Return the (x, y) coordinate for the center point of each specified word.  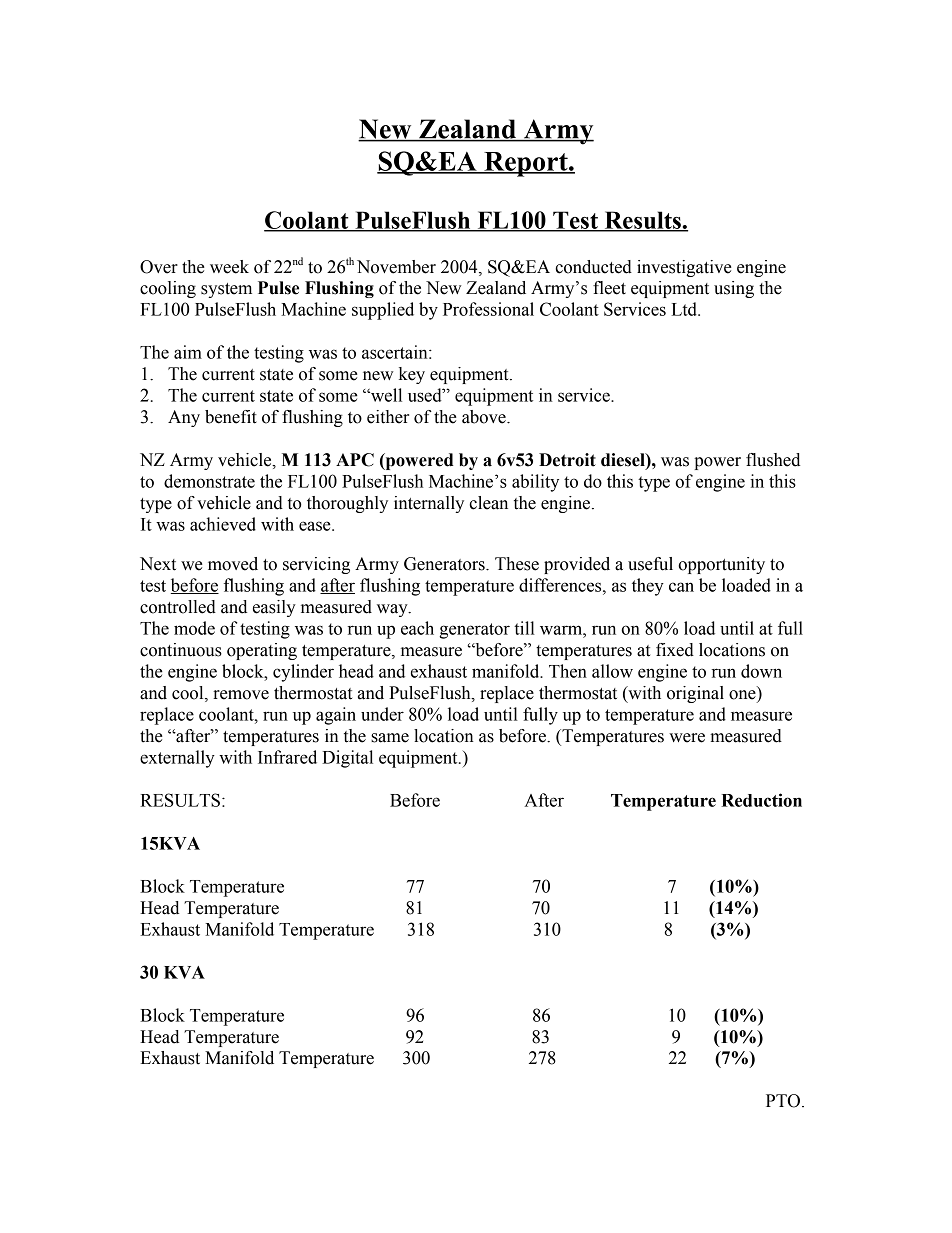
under (382, 714)
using (734, 289)
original (695, 694)
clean (488, 503)
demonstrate (209, 481)
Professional (488, 309)
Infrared (287, 757)
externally (177, 759)
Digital (347, 759)
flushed (773, 460)
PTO (783, 1101)
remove (241, 695)
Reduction (761, 800)
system (226, 290)
